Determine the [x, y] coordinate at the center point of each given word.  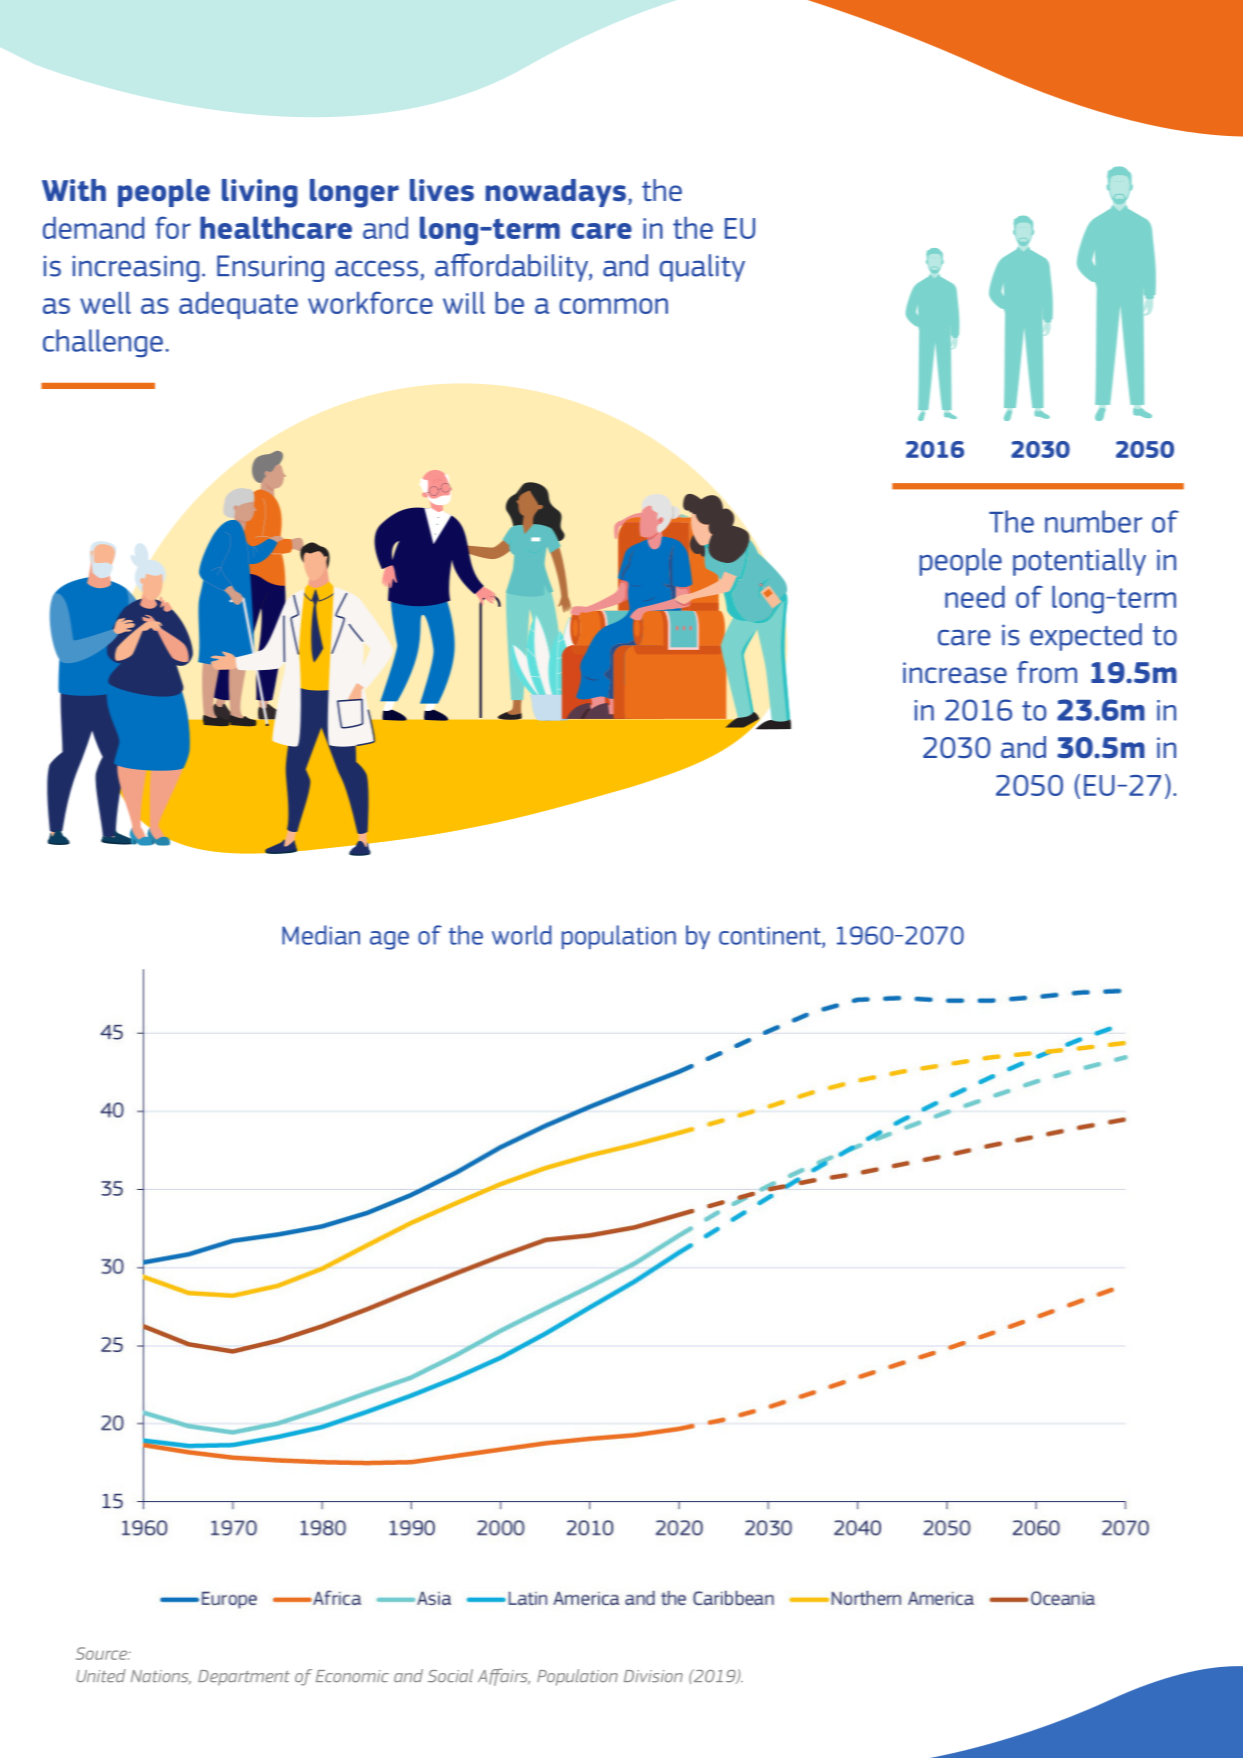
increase [955, 672]
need [975, 596]
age [389, 940]
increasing [136, 268]
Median [321, 935]
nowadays [556, 193]
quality [702, 268]
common [613, 306]
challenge [103, 343]
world [522, 935]
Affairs [504, 1677]
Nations [161, 1677]
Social [450, 1675]
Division [653, 1676]
